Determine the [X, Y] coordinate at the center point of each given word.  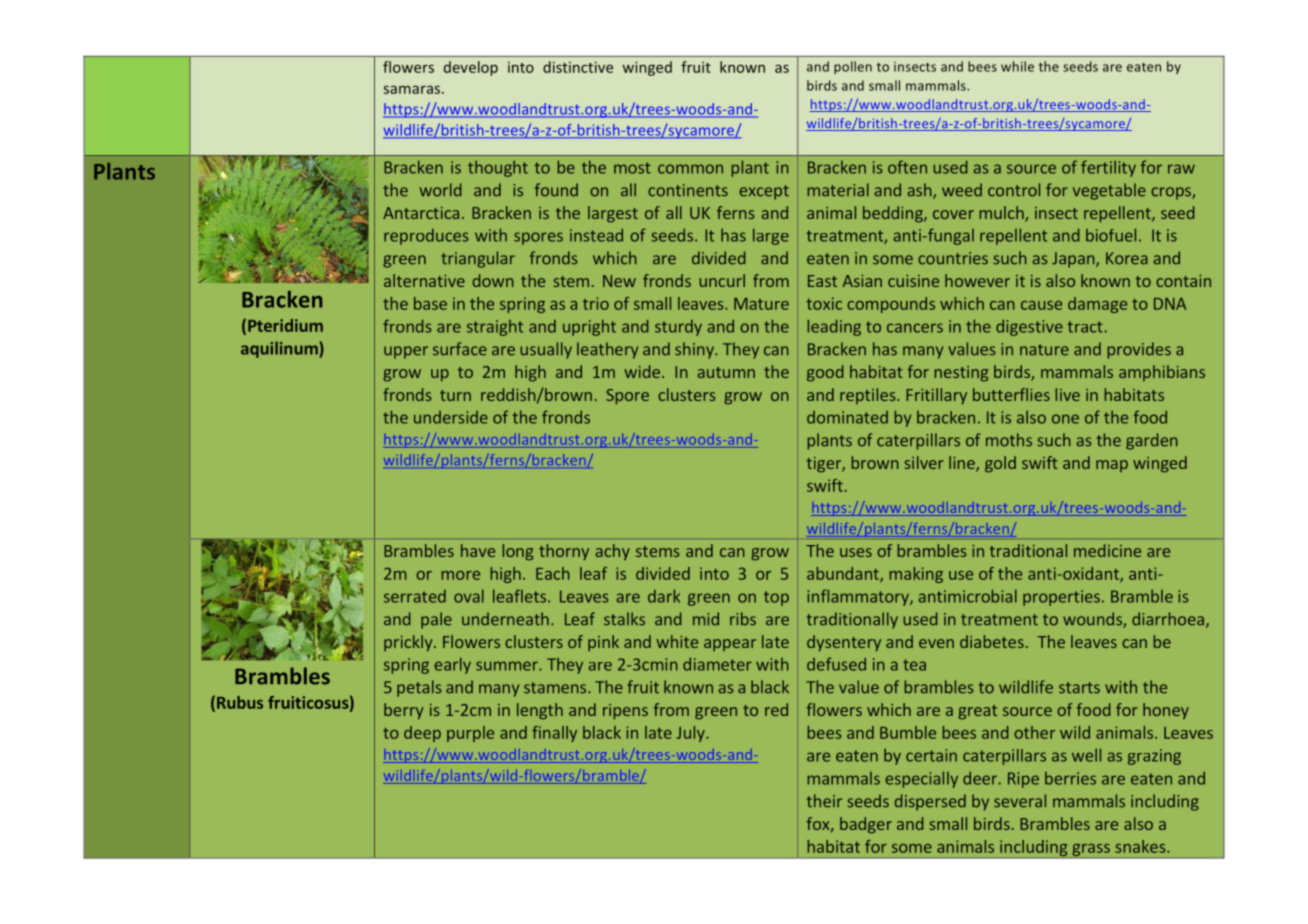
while [1017, 66]
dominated [847, 417]
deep [422, 734]
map [1112, 466]
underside [451, 417]
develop [471, 68]
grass [1091, 850]
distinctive [578, 67]
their [824, 801]
